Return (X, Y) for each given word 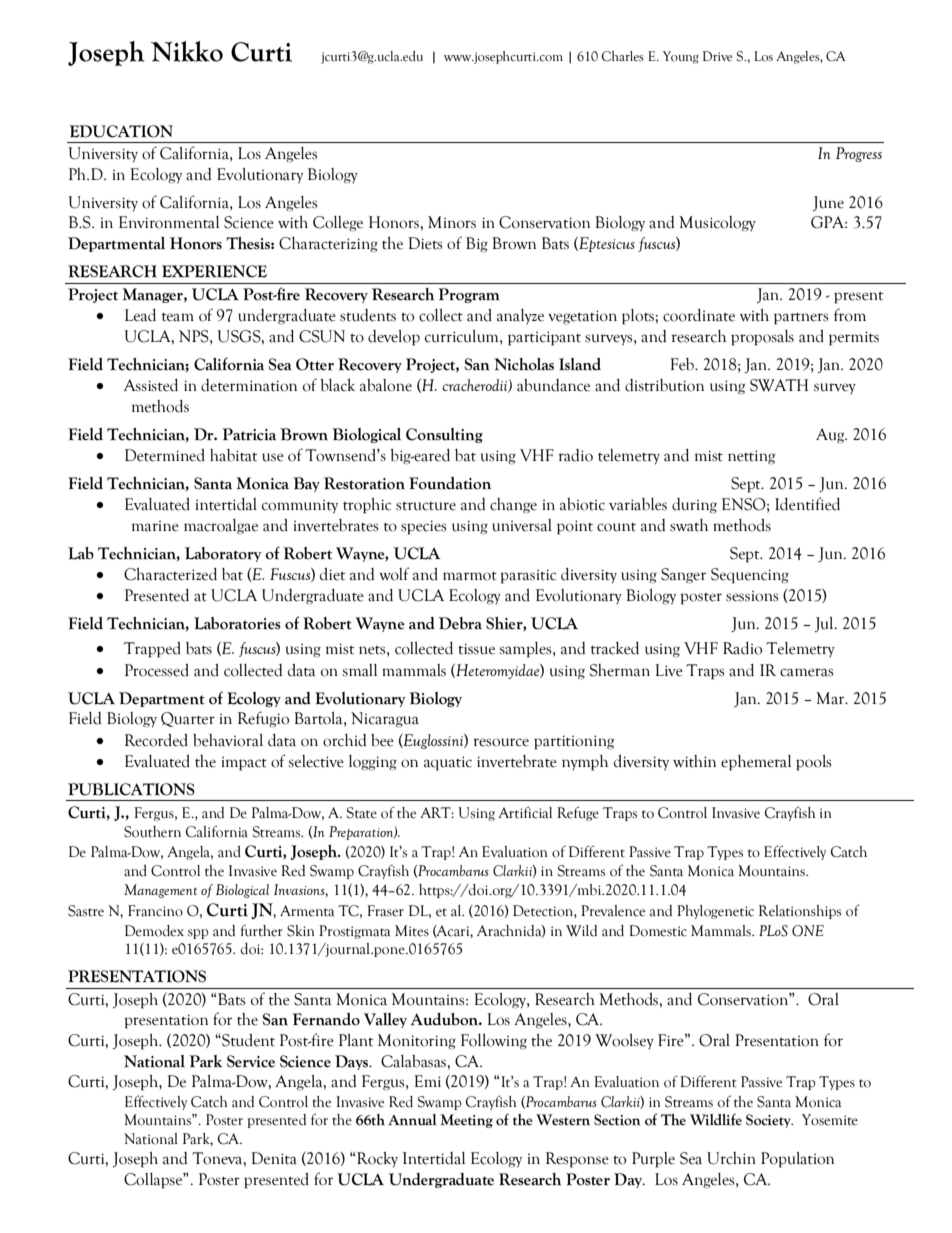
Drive (717, 56)
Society (769, 1121)
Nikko (187, 51)
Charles (622, 56)
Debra (460, 623)
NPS (195, 336)
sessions (752, 596)
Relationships (800, 912)
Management (160, 891)
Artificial (525, 812)
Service (251, 1061)
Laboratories (237, 623)
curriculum (463, 336)
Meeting (466, 1121)
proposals (762, 338)
